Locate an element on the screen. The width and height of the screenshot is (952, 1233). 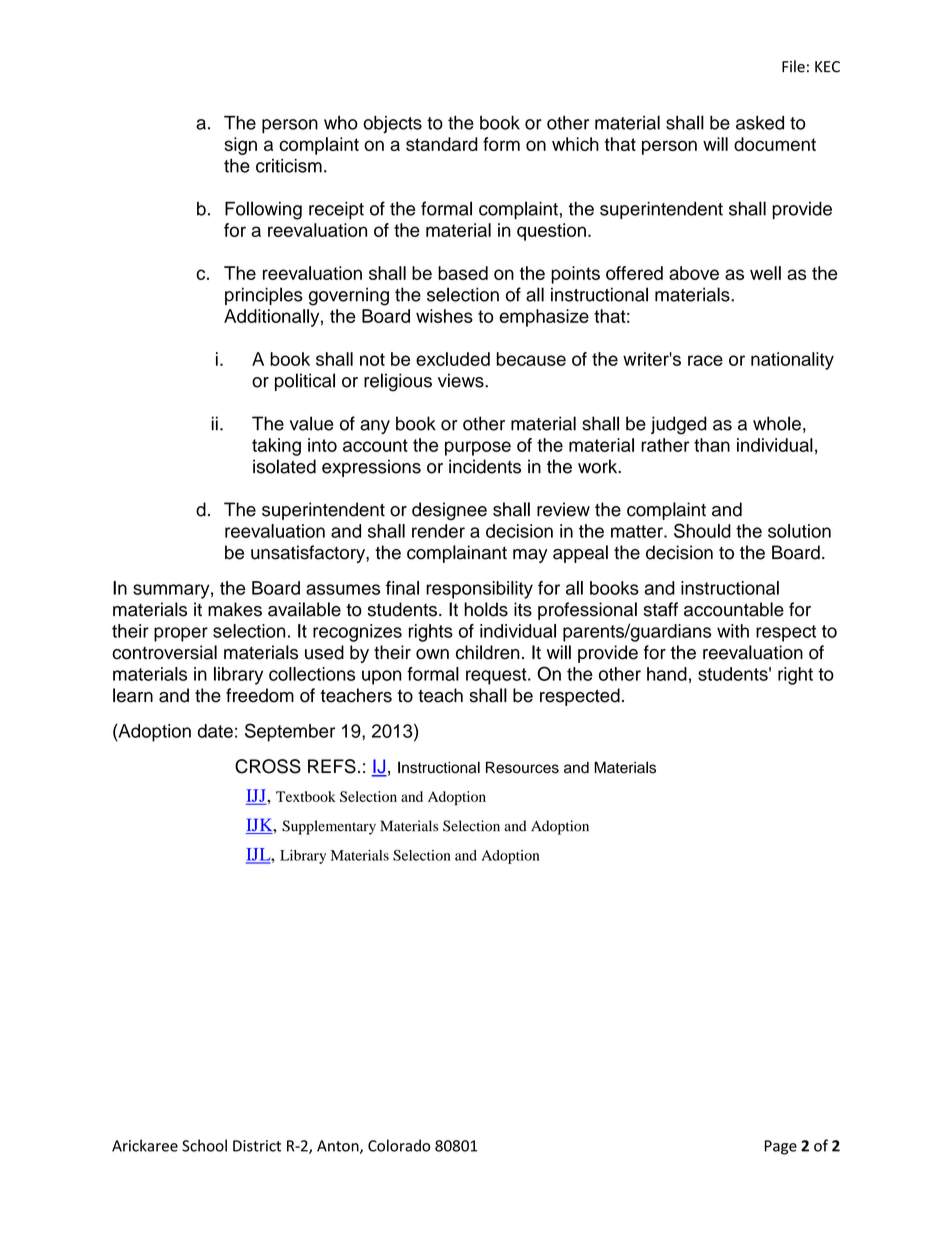
standard is located at coordinates (442, 144).
